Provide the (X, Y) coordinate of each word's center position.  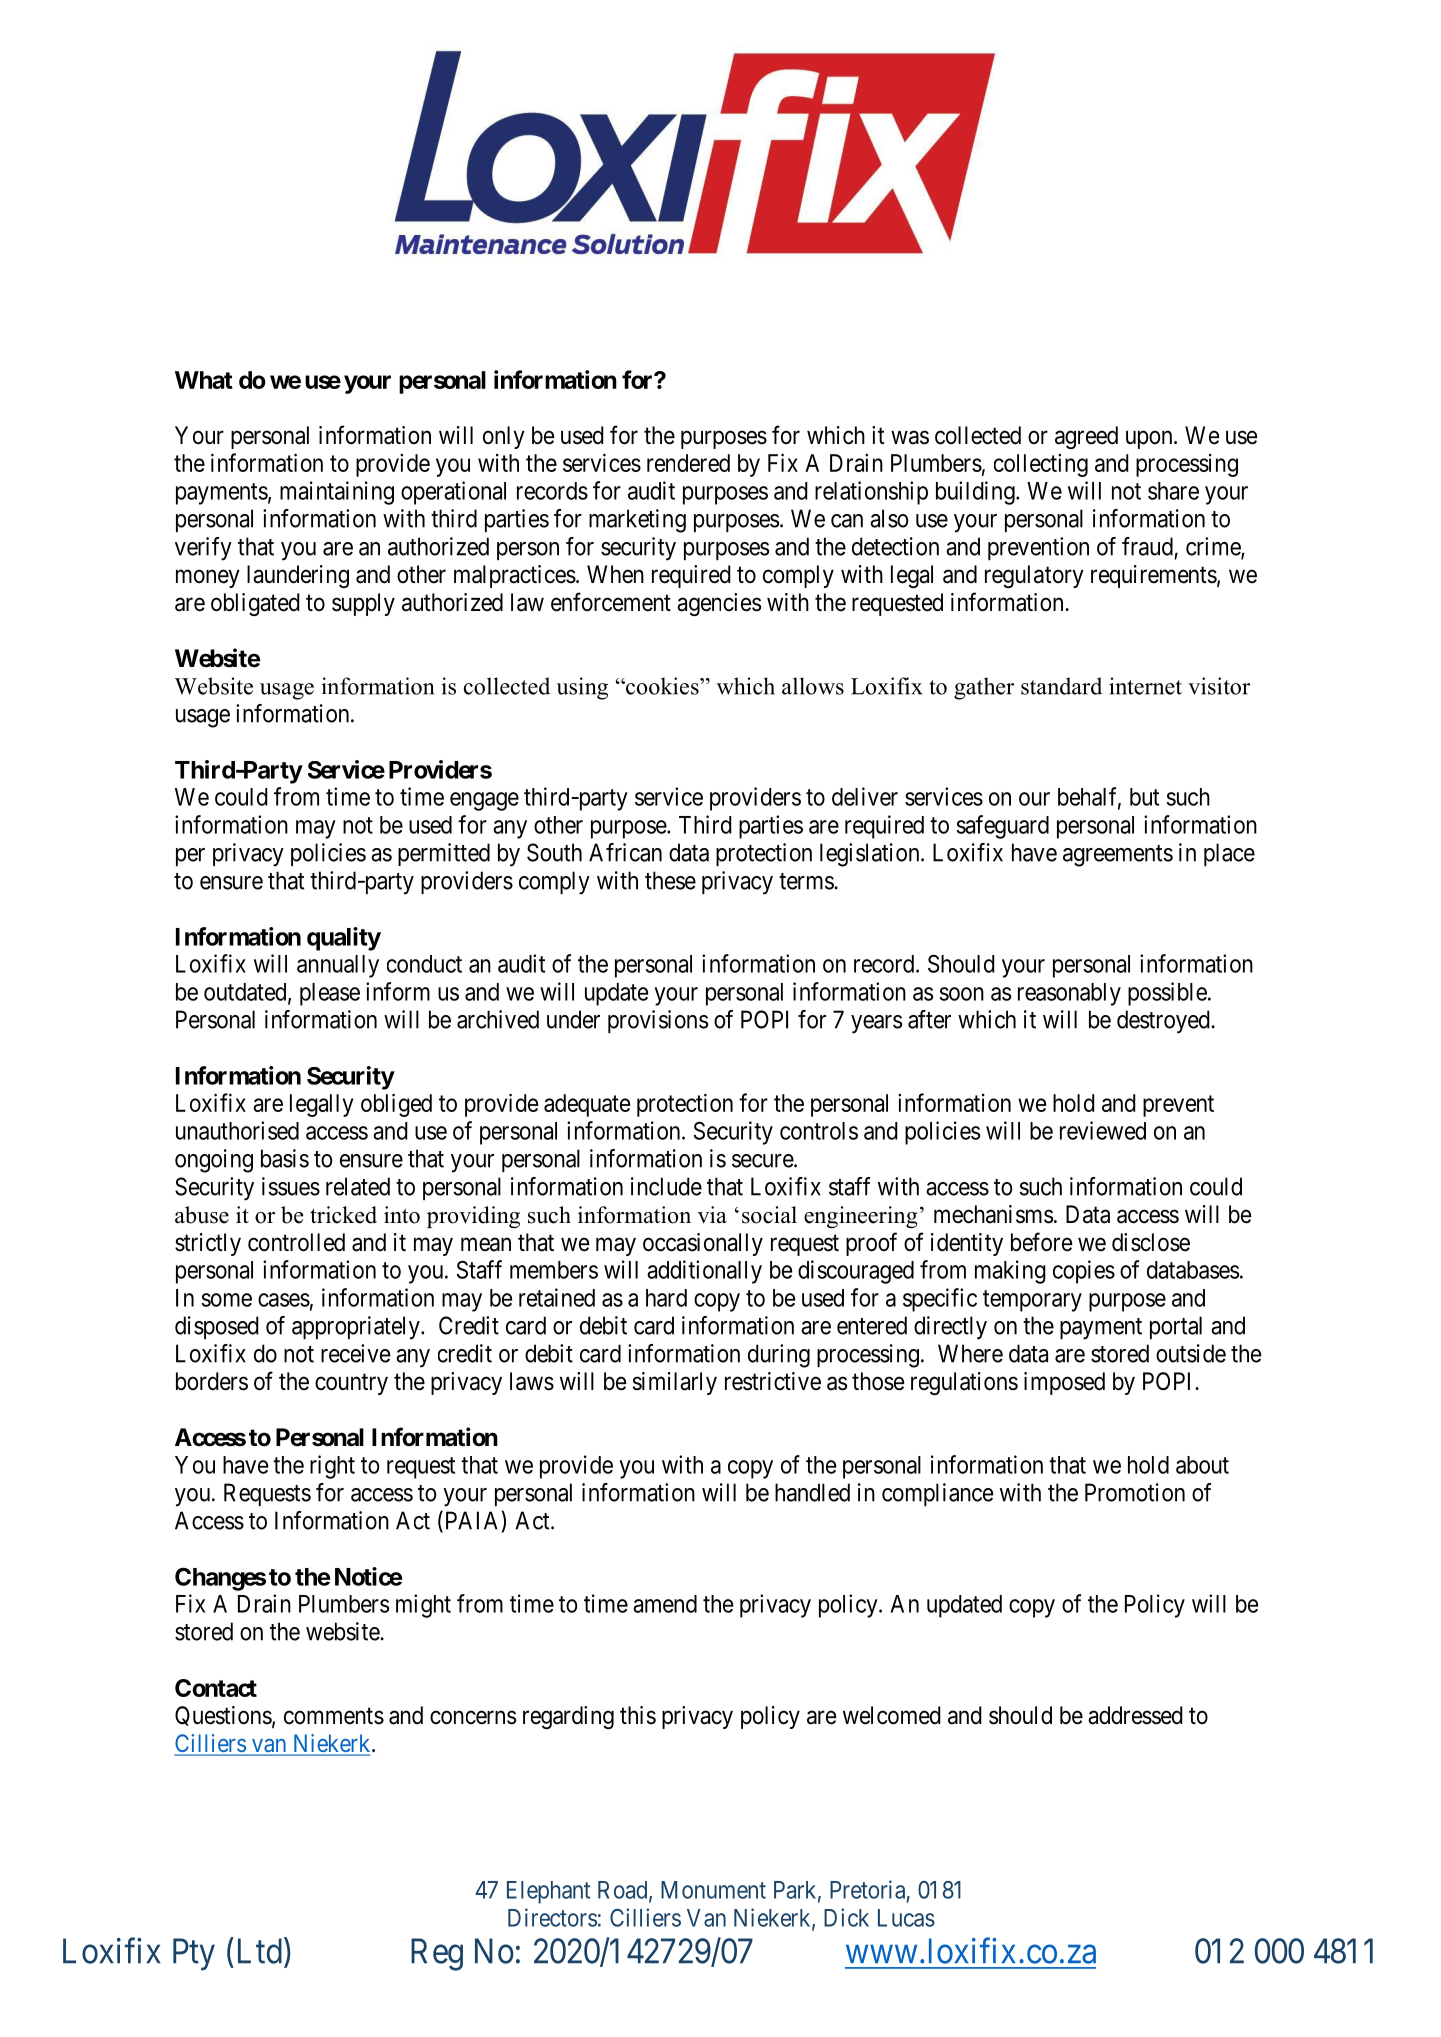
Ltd (260, 1951)
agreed (1086, 437)
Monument (713, 1890)
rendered (688, 463)
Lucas (906, 1918)
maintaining (337, 493)
